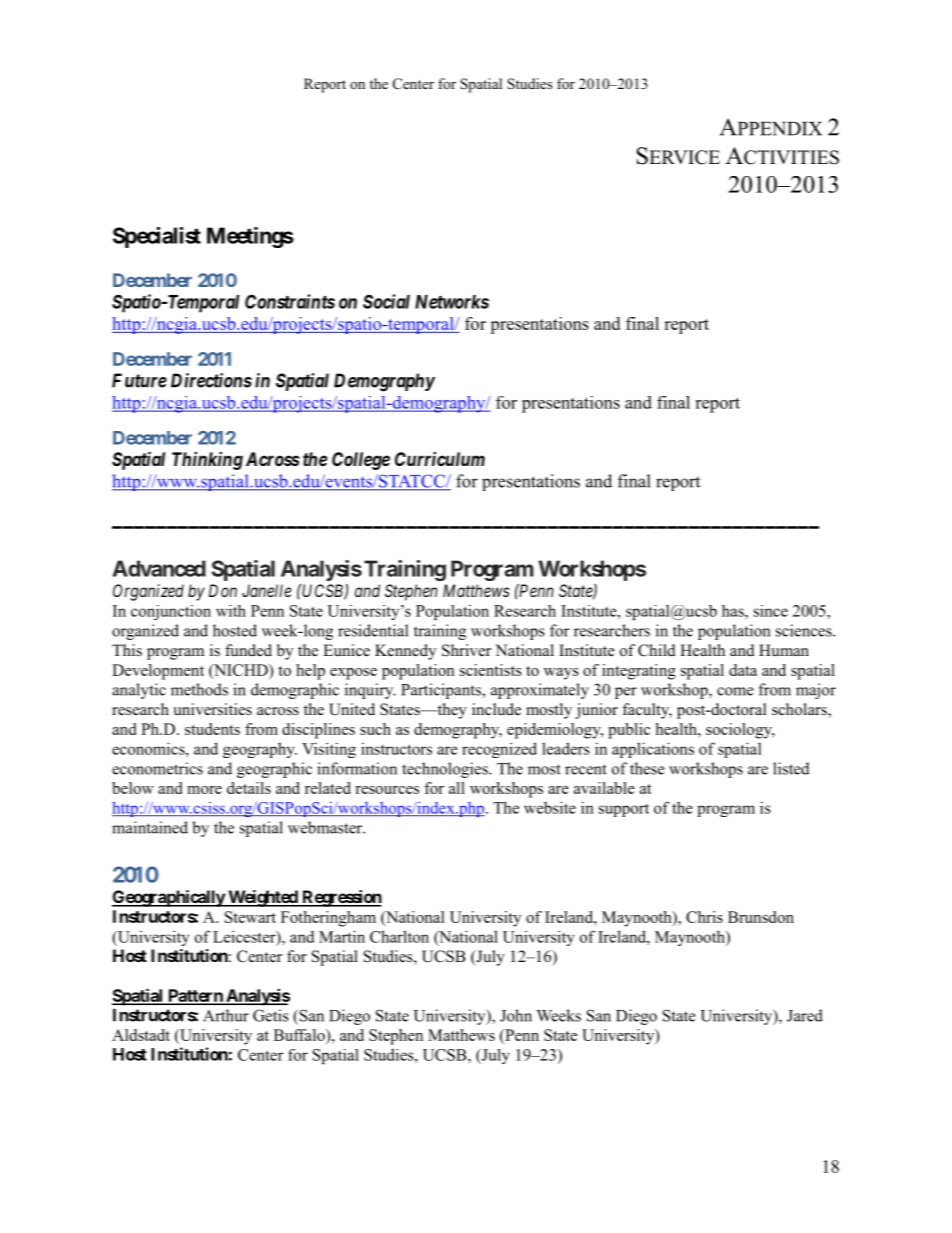  I want to click on Curriculum, so click(440, 459).
